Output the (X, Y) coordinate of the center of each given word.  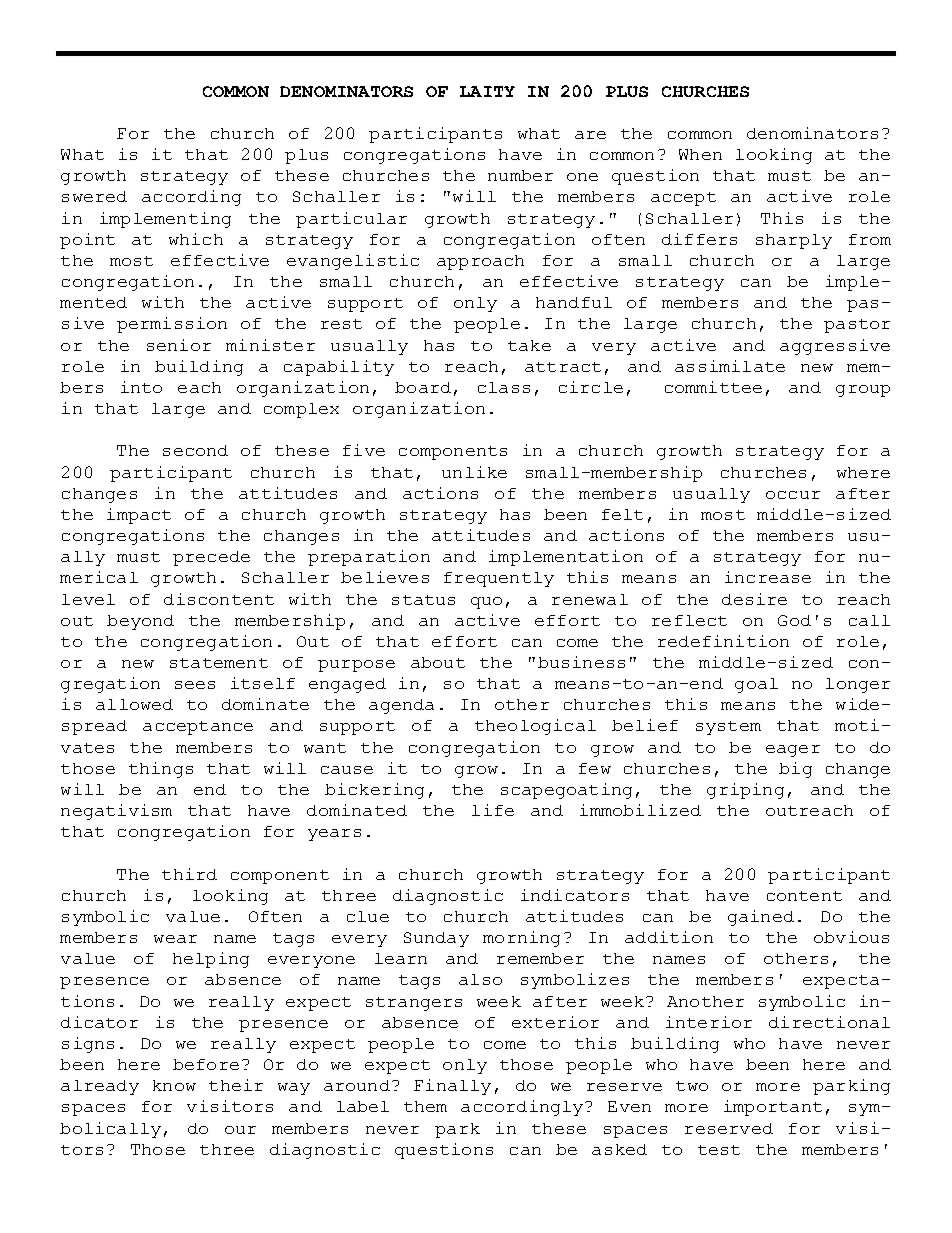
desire (754, 599)
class (504, 387)
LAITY (487, 91)
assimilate (730, 366)
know (174, 1085)
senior (179, 345)
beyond (140, 622)
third (189, 874)
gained (761, 918)
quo (486, 603)
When (700, 154)
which (196, 239)
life (493, 810)
